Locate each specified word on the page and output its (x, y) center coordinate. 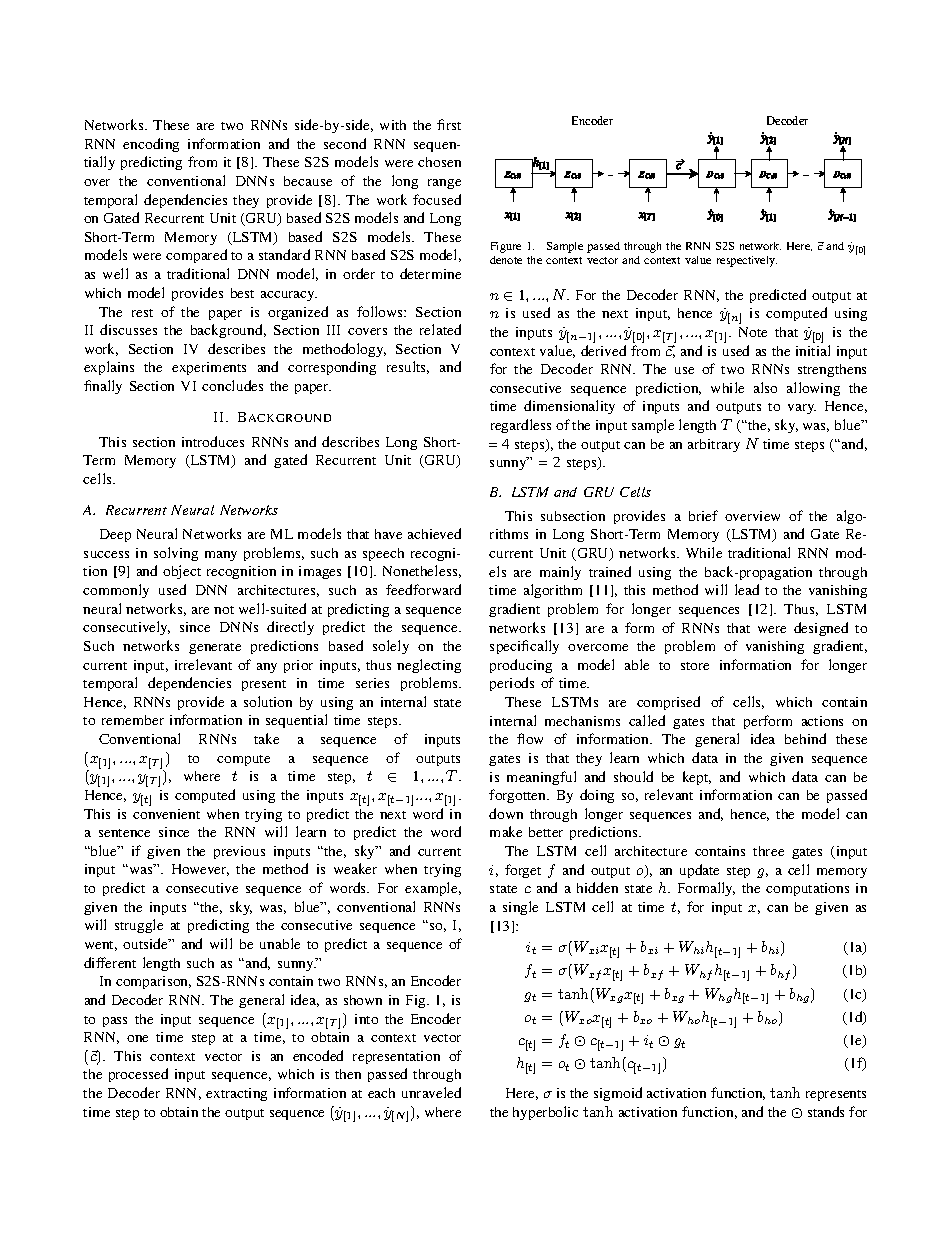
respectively (747, 261)
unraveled (431, 1092)
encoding (151, 145)
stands (826, 1111)
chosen (439, 162)
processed (138, 1075)
